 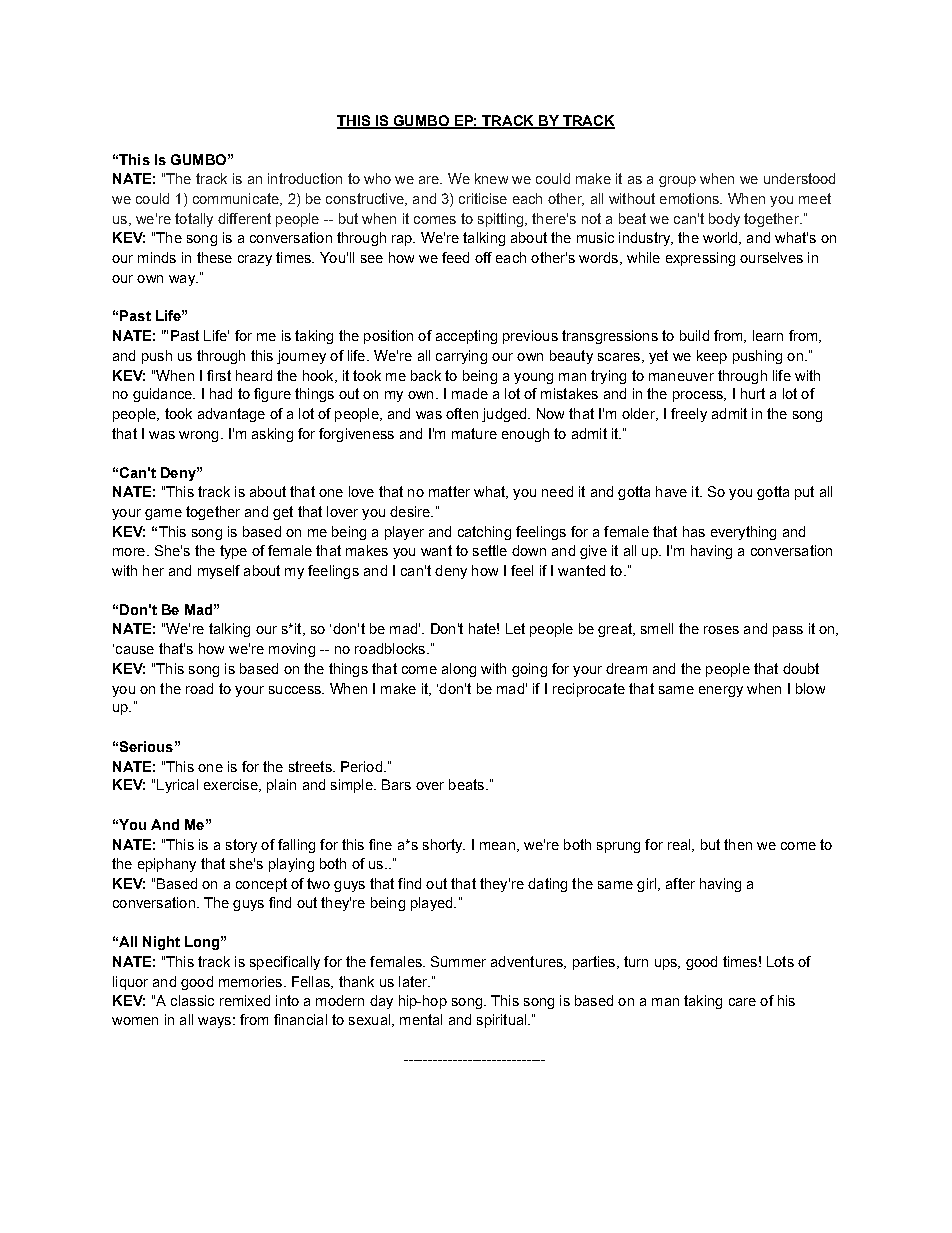 I want to click on energy, so click(x=721, y=691).
